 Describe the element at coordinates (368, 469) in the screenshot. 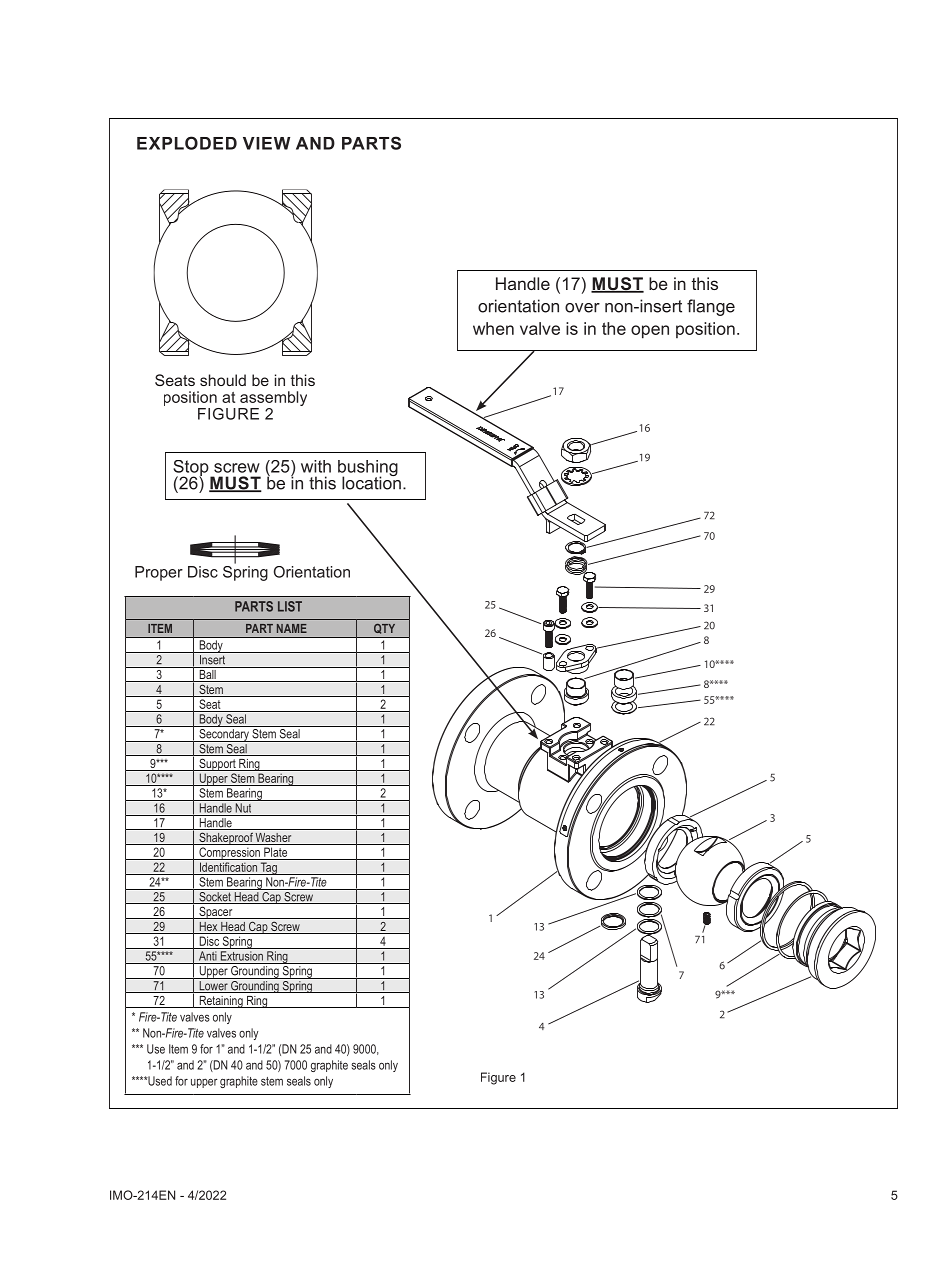

I see `bushing` at that location.
